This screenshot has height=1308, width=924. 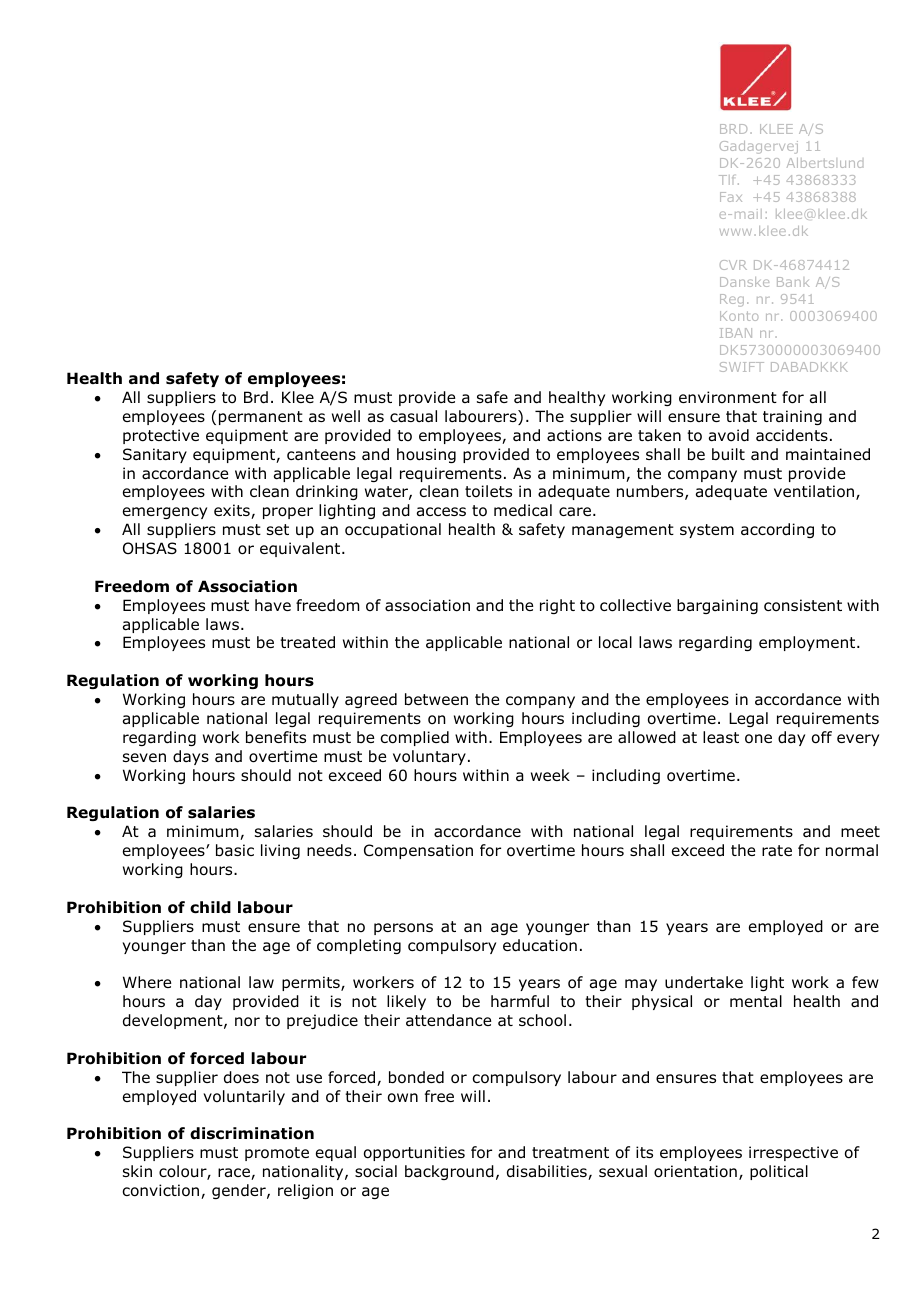 What do you see at coordinates (793, 282) in the screenshot?
I see `Bank` at bounding box center [793, 282].
